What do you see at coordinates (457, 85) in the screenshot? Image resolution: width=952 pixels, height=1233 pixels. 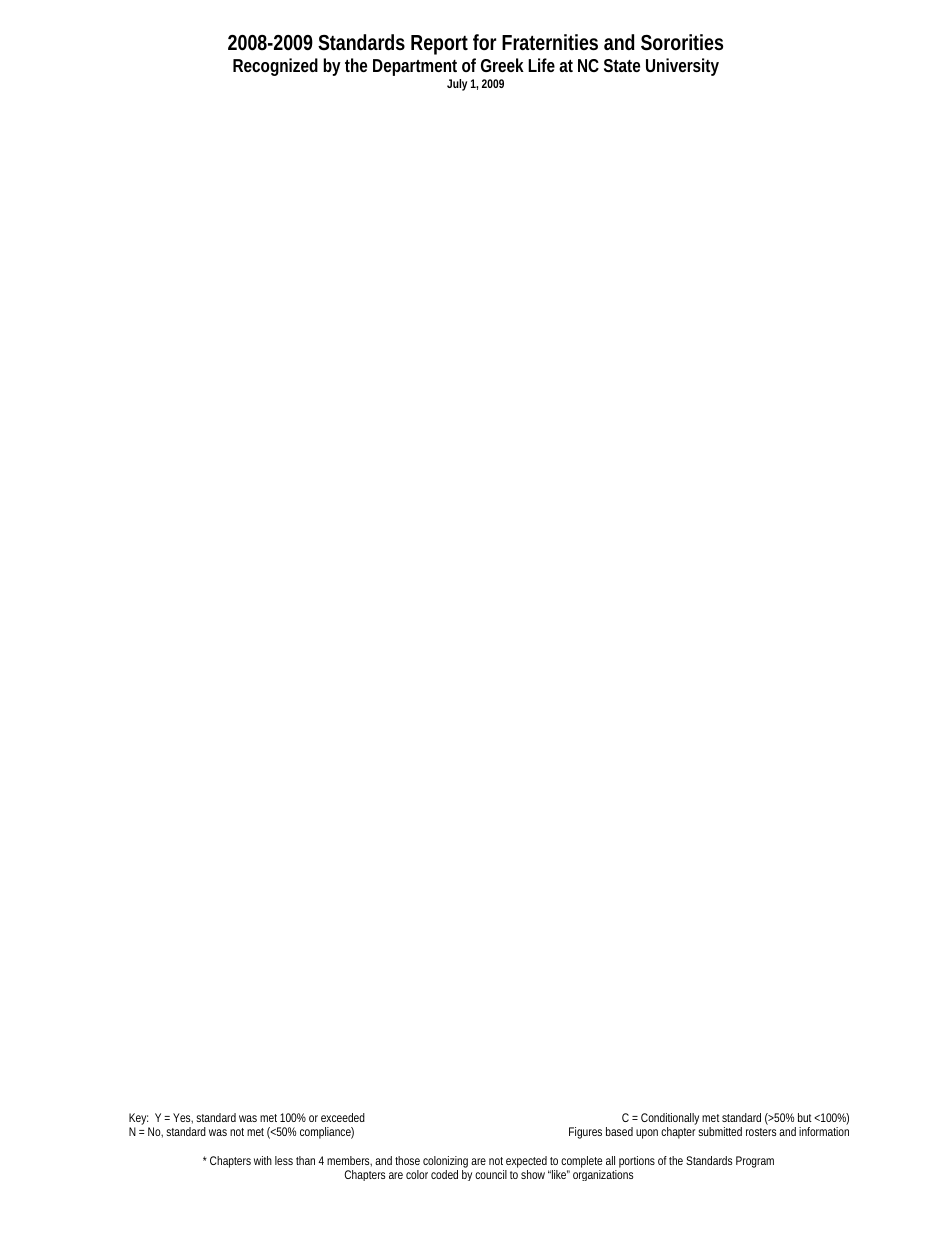 I see `July` at bounding box center [457, 85].
